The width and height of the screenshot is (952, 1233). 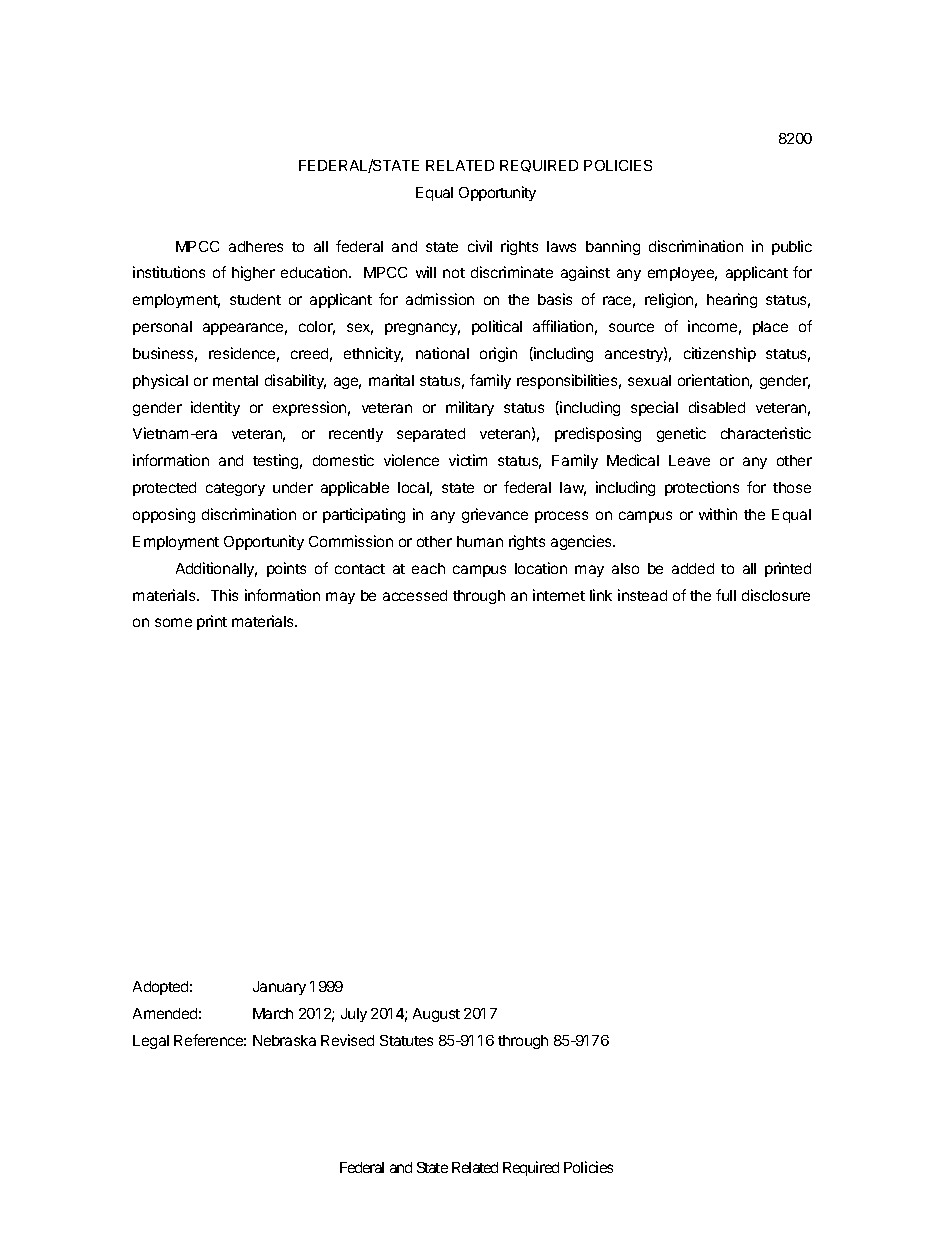 I want to click on within, so click(x=718, y=514).
